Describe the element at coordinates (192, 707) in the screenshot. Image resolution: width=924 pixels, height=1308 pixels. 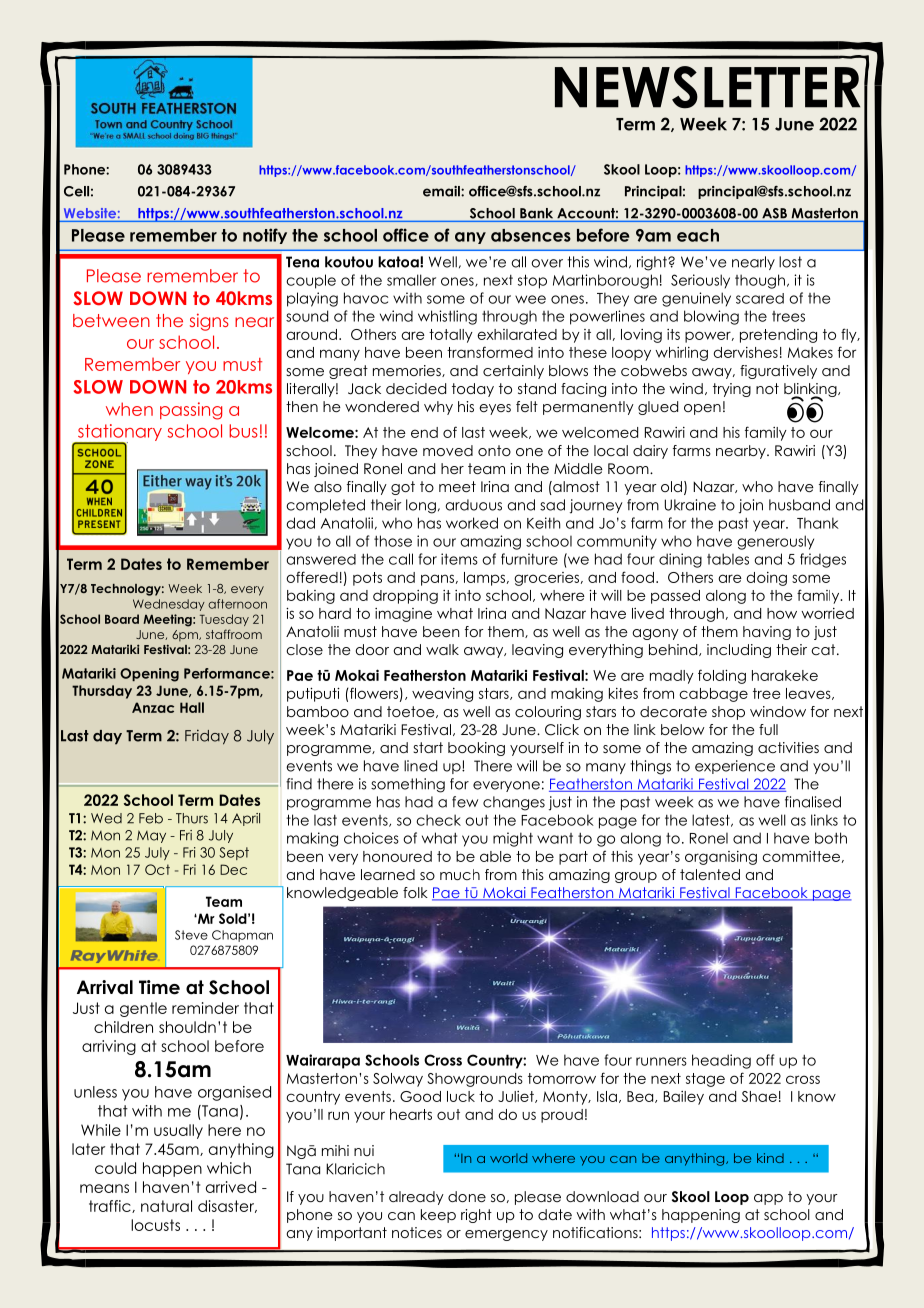
I see `Hall` at that location.
